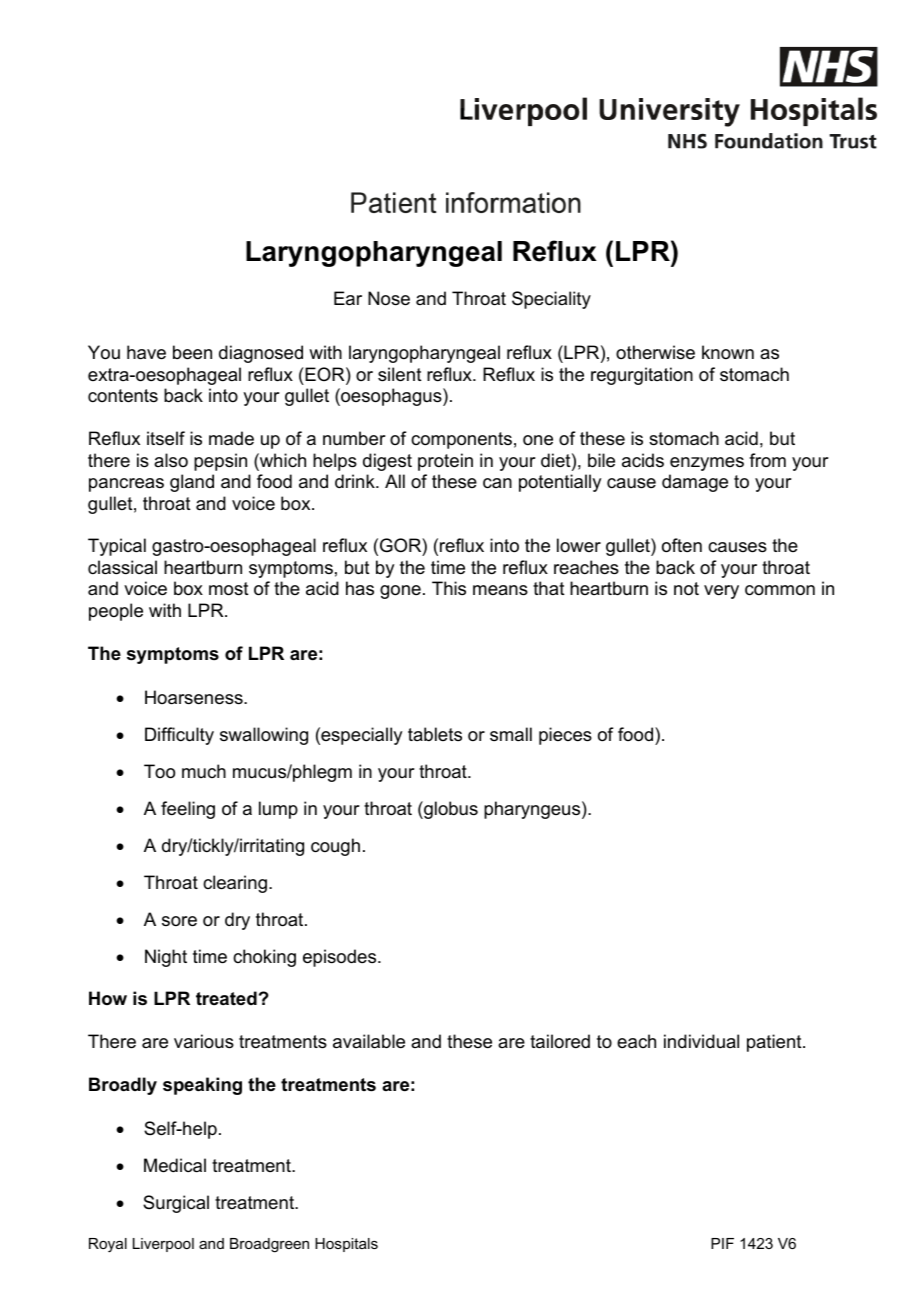 This screenshot has width=924, height=1308. Describe the element at coordinates (400, 374) in the screenshot. I see `silent` at that location.
